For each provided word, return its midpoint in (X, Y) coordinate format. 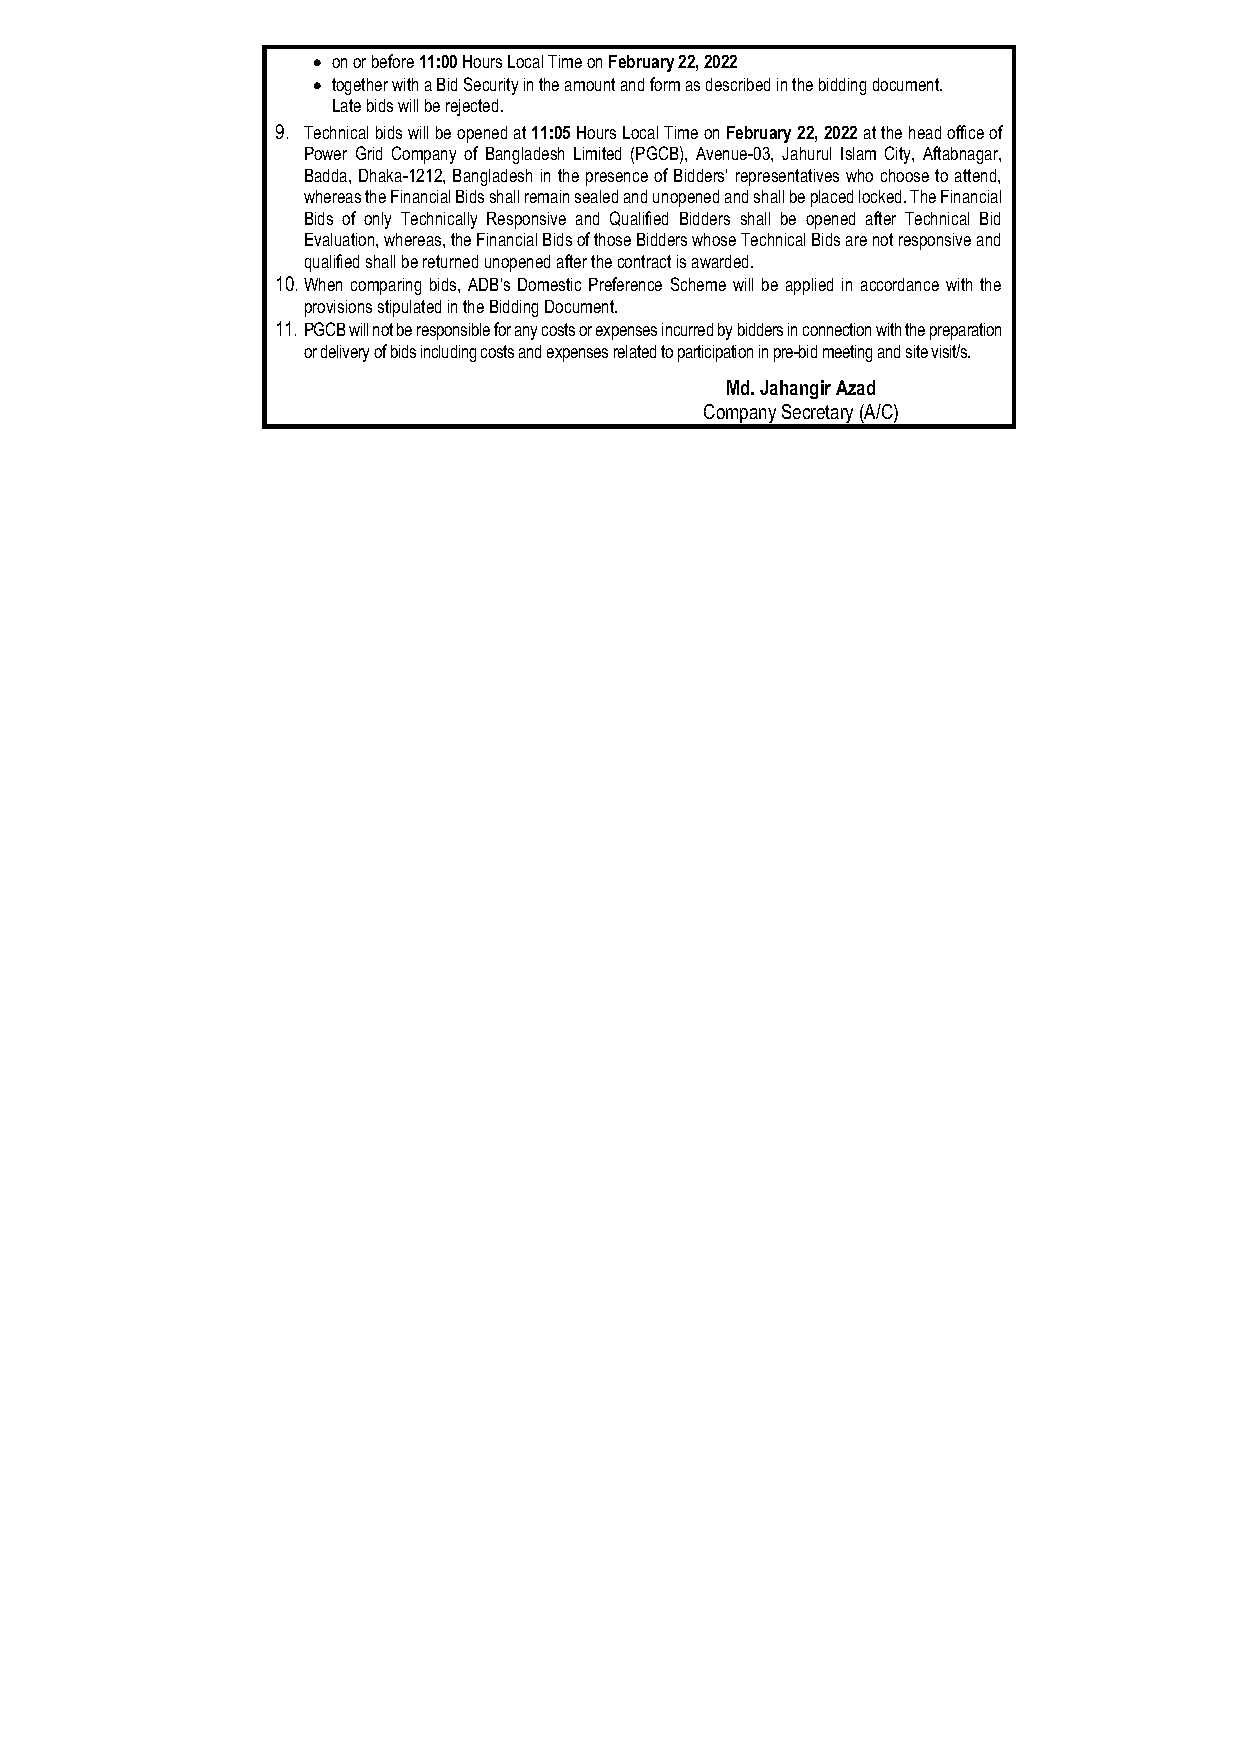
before (393, 61)
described (738, 84)
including (448, 353)
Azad (855, 387)
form (665, 84)
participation (715, 353)
